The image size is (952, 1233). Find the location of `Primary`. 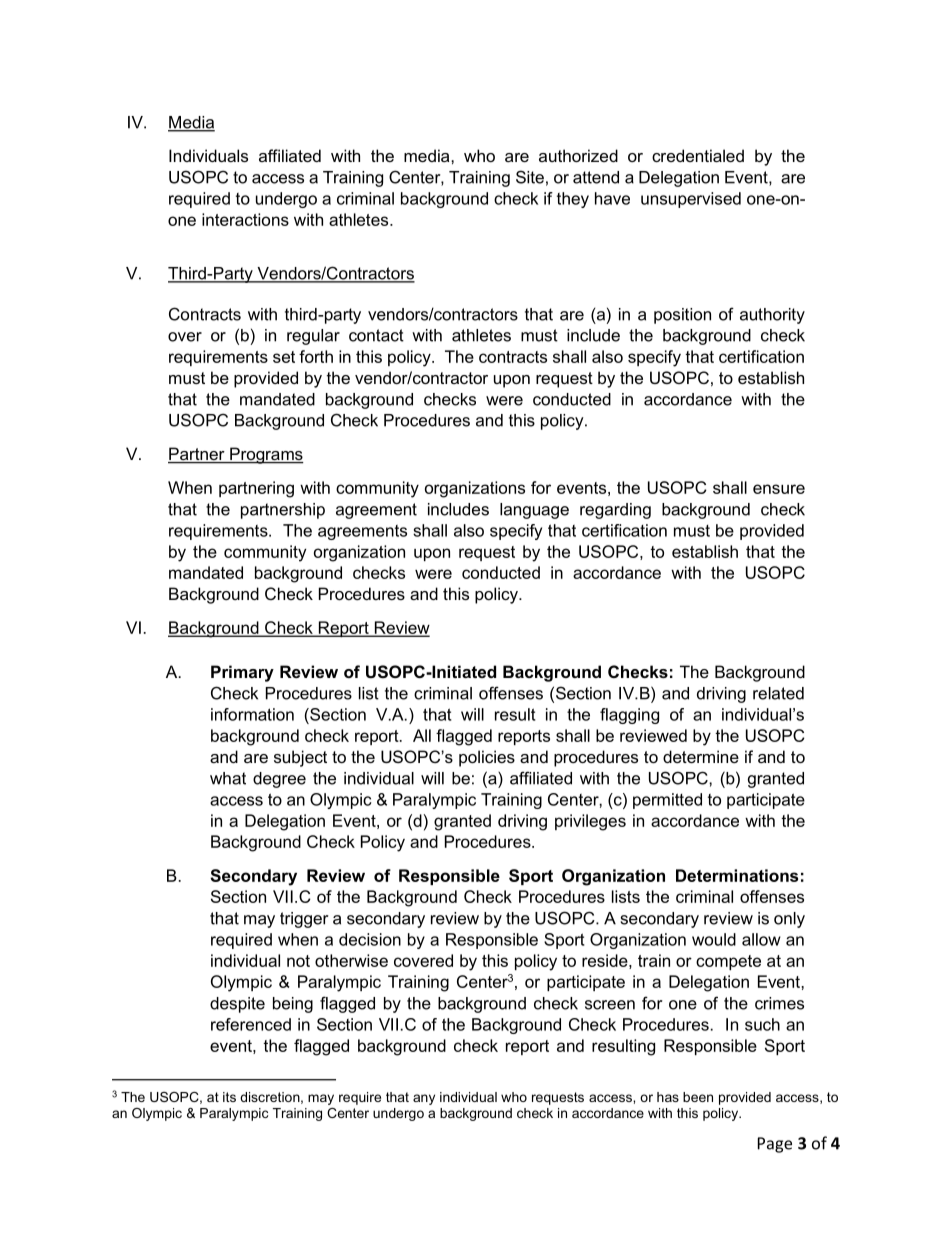

Primary is located at coordinates (242, 673).
